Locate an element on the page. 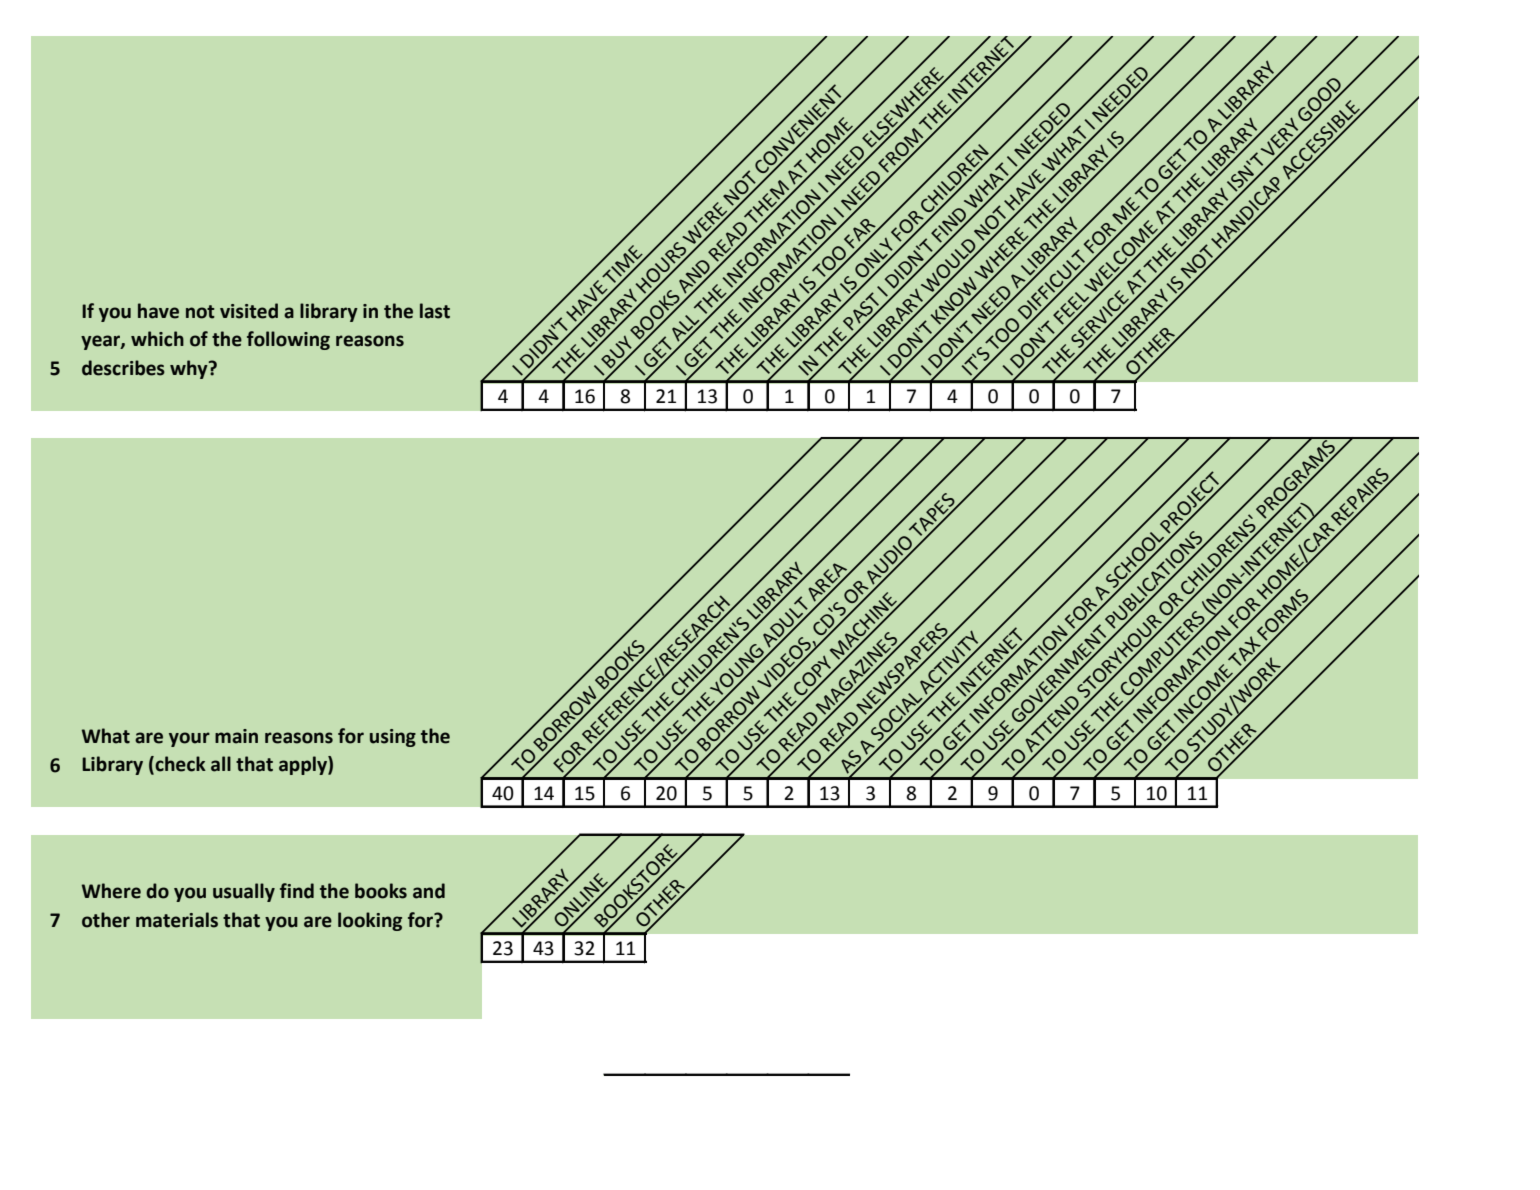 This document has height=1190, width=1540. materials is located at coordinates (177, 920).
